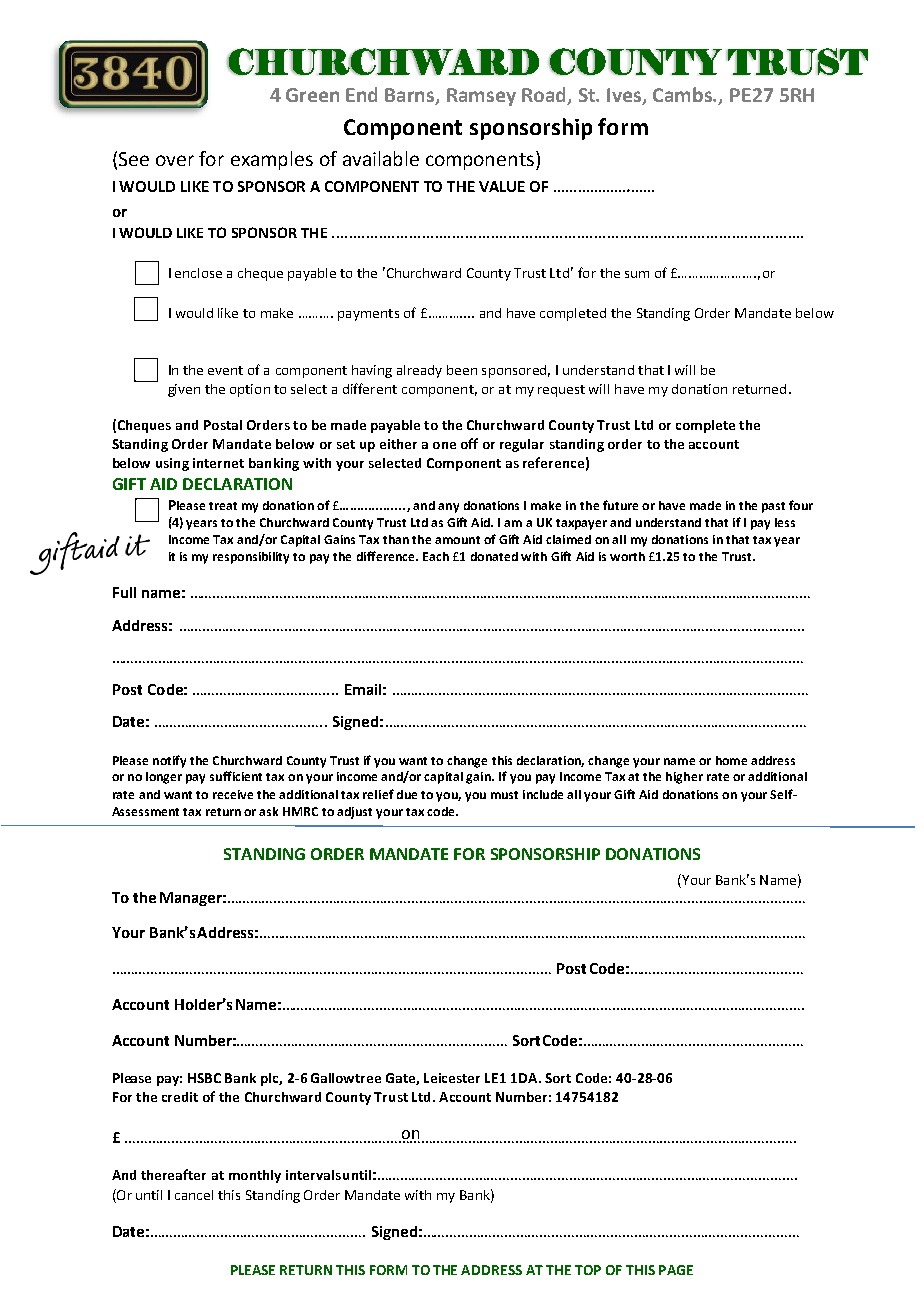 The image size is (924, 1307). I want to click on past, so click(773, 507).
